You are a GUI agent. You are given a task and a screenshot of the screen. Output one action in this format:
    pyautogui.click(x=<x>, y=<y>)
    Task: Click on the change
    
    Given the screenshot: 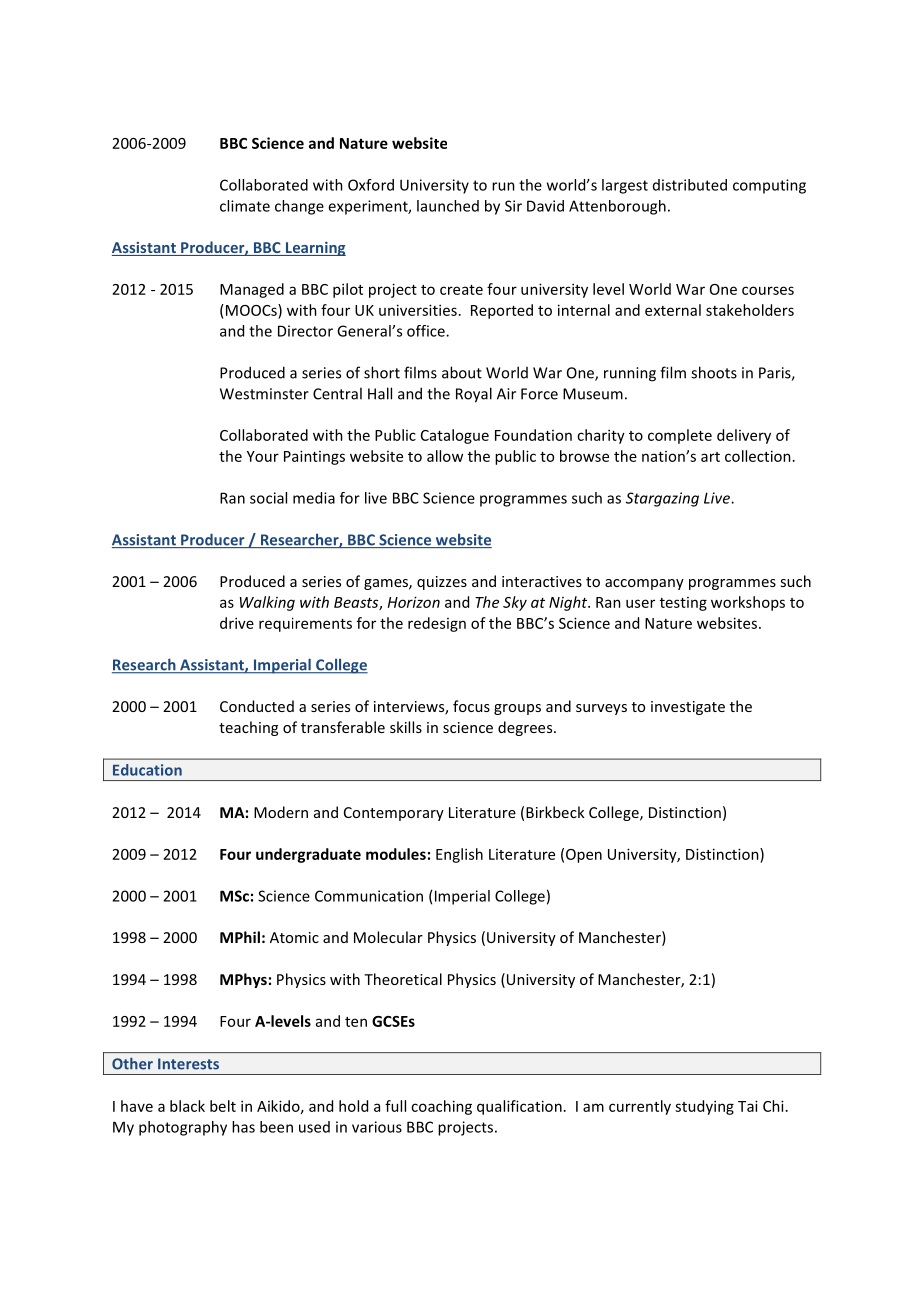 What is the action you would take?
    pyautogui.click(x=299, y=207)
